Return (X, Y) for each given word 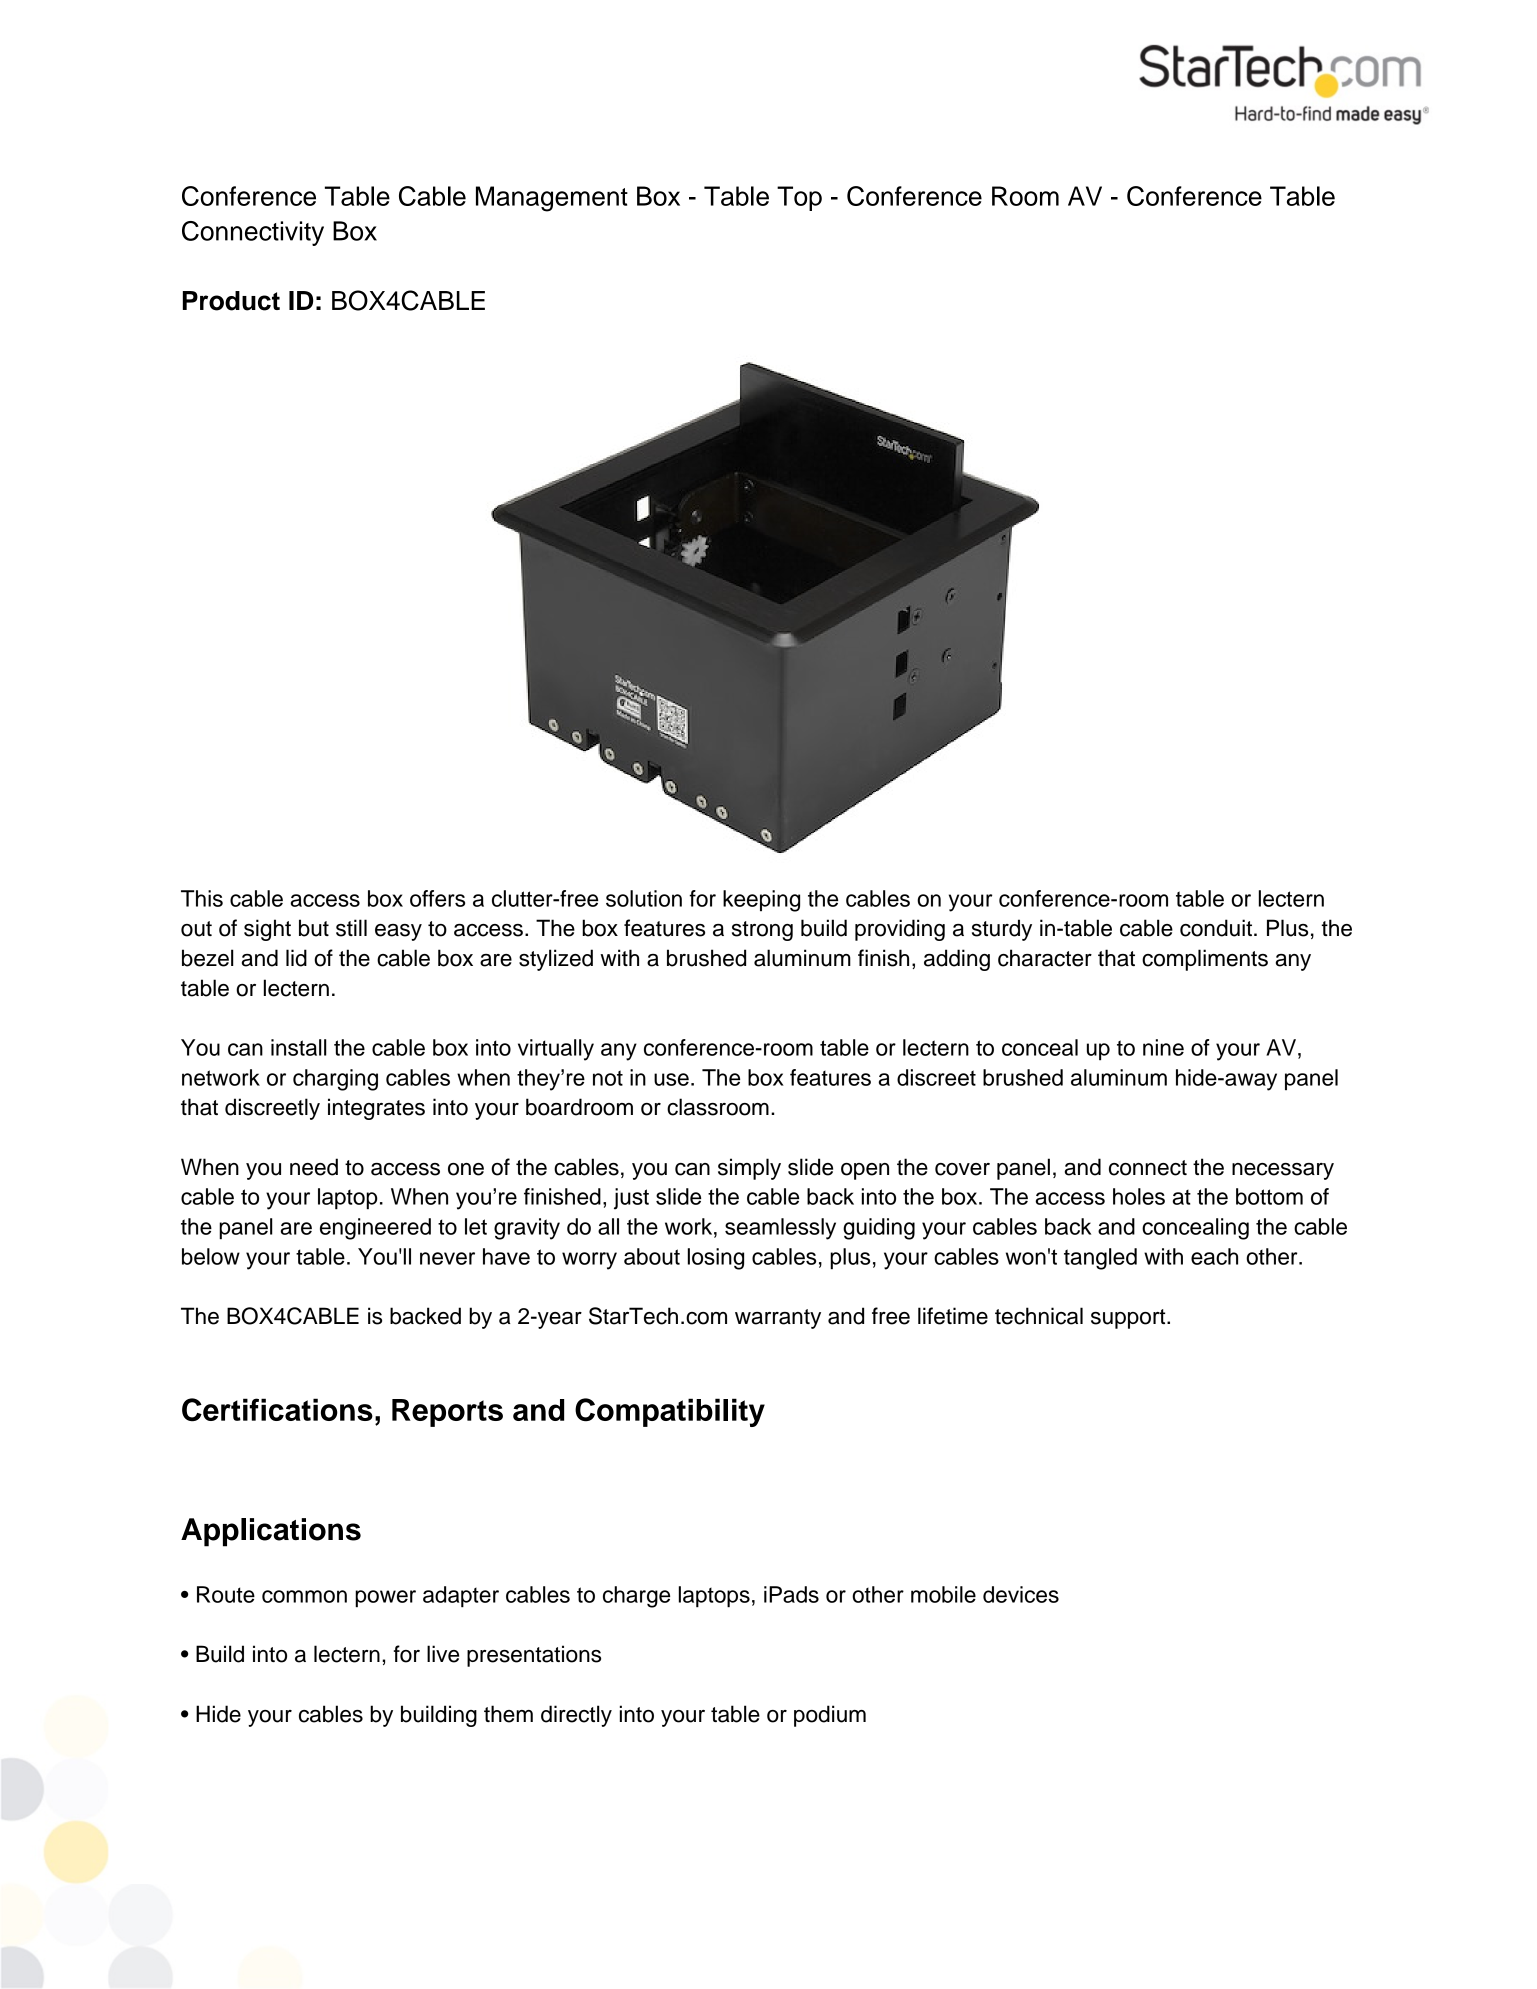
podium (830, 1716)
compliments (1205, 960)
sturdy (1002, 930)
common (304, 1596)
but (314, 928)
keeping (761, 901)
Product (231, 301)
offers (437, 898)
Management (552, 199)
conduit (1216, 928)
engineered (375, 1229)
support (1129, 1319)
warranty (778, 1319)
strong (762, 931)
